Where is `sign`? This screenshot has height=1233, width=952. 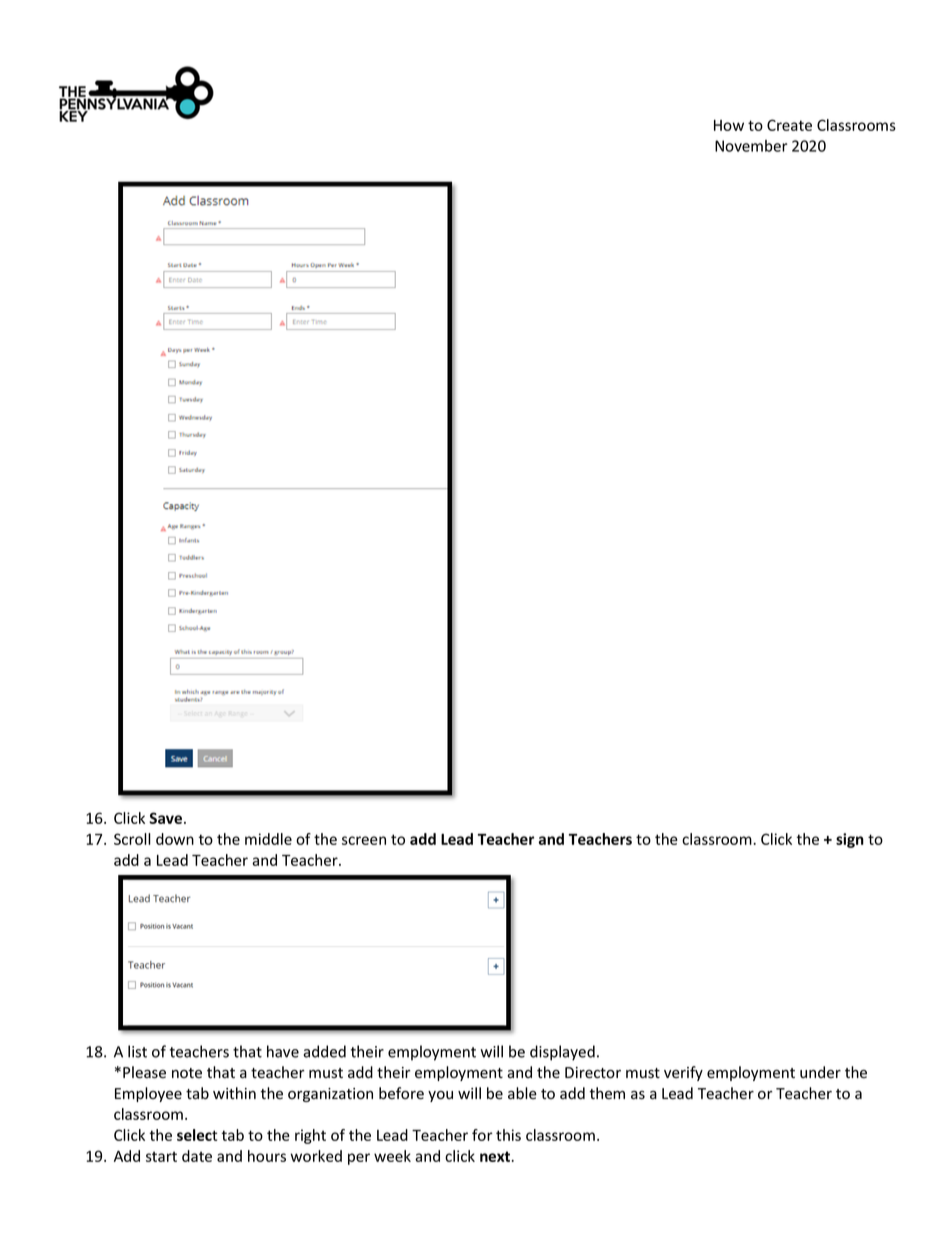 sign is located at coordinates (850, 840).
